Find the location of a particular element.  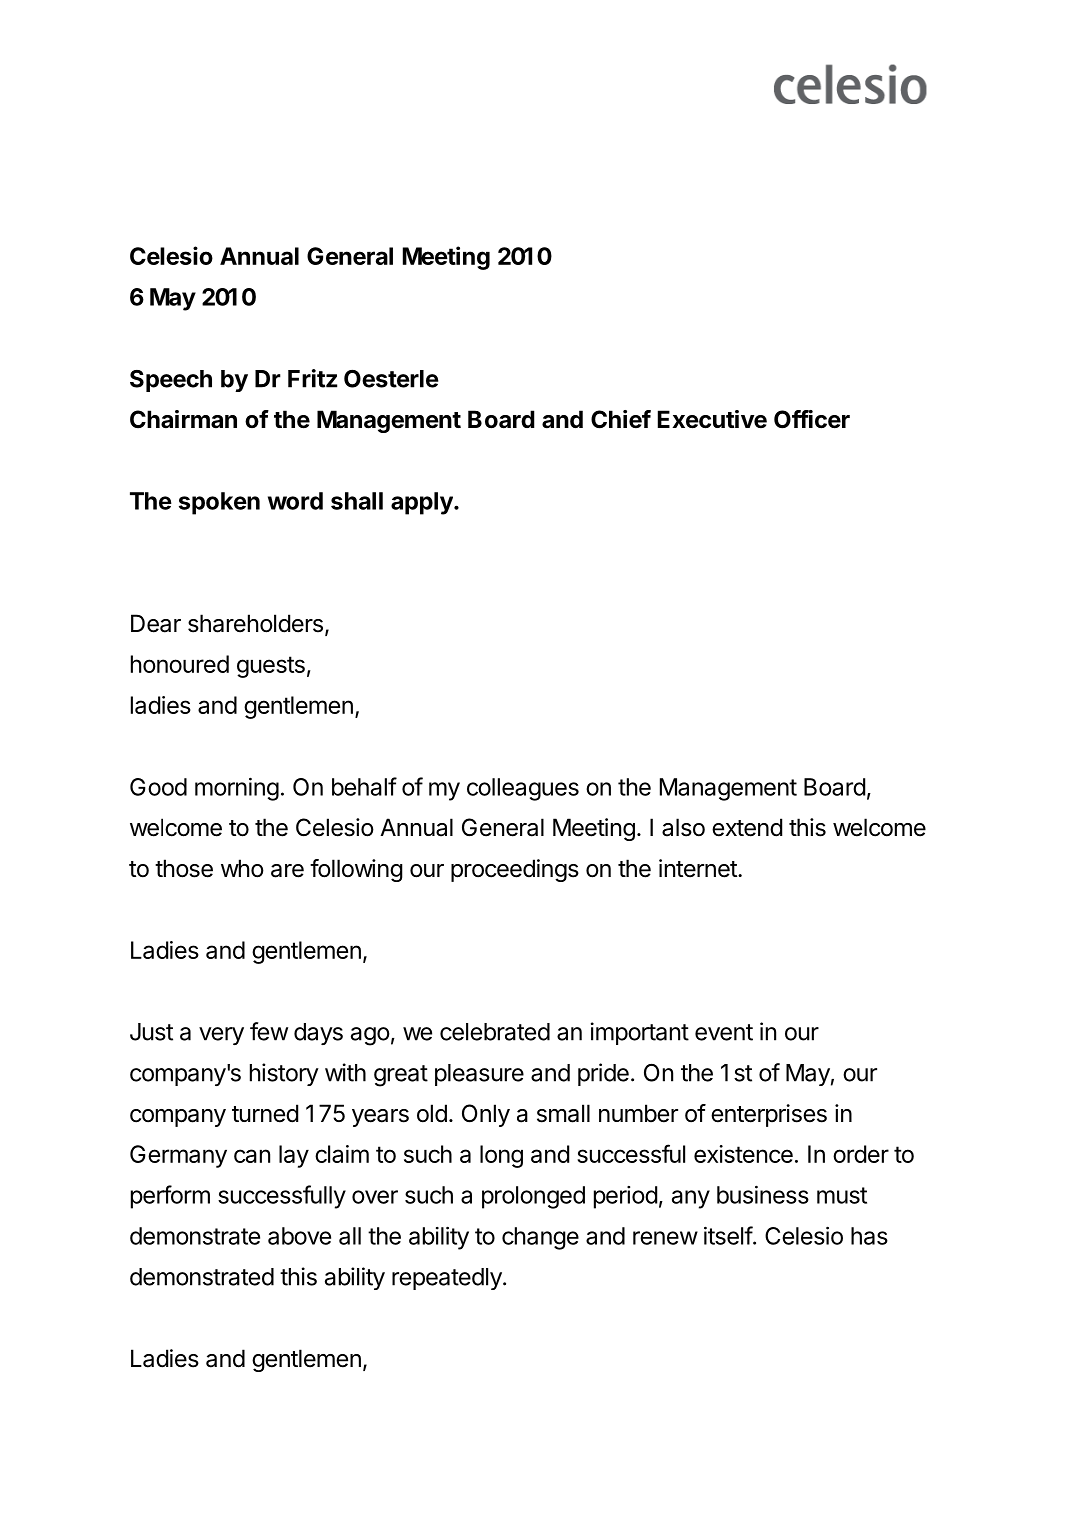

extend is located at coordinates (747, 827).
